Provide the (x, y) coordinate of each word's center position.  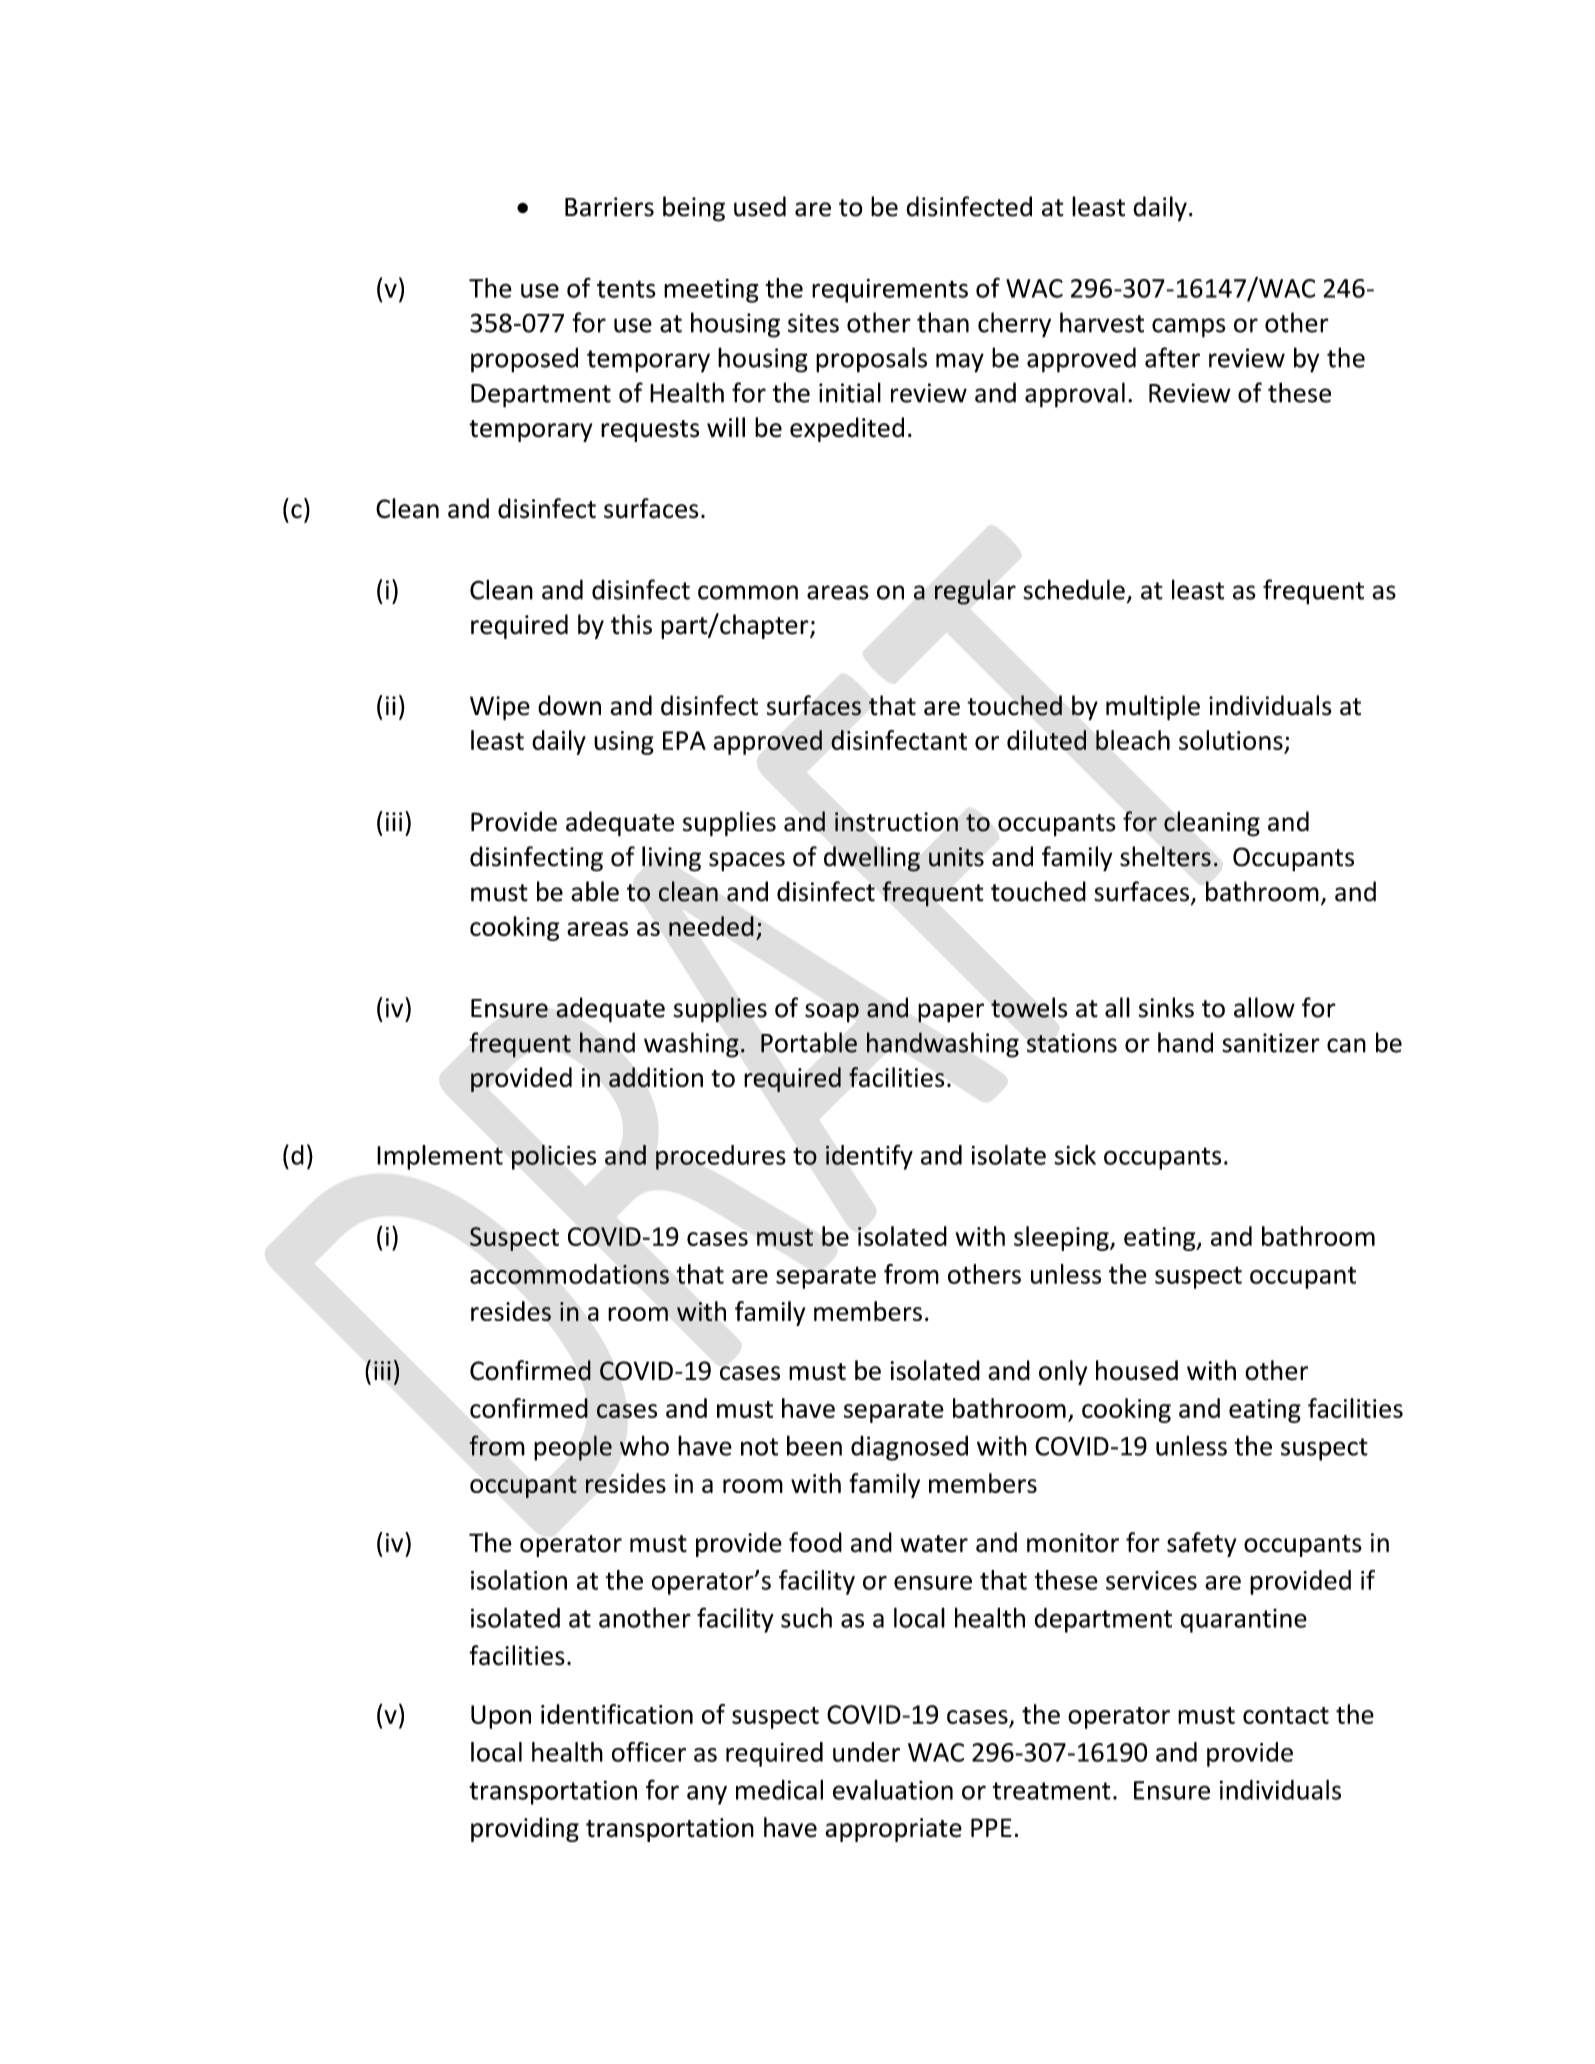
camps (1189, 328)
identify (869, 1157)
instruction (896, 822)
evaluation (893, 1790)
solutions (1231, 740)
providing (525, 1829)
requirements (890, 291)
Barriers (609, 207)
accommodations (569, 1274)
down (569, 705)
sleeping (1062, 1238)
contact (1286, 1715)
